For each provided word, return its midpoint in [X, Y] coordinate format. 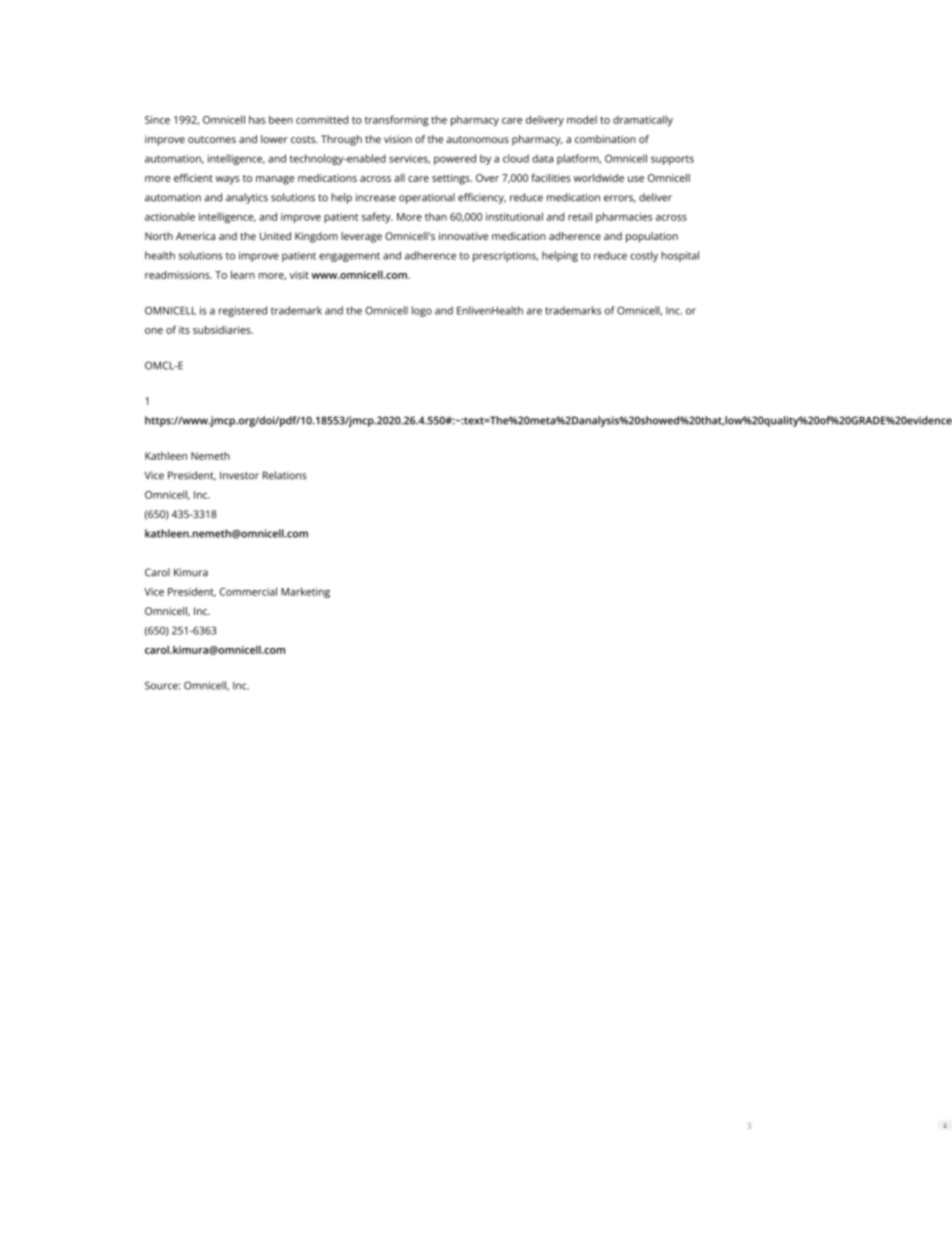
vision [398, 139]
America [195, 236]
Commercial [248, 591]
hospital [680, 256]
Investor [239, 475]
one [154, 331]
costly [644, 256]
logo [422, 311]
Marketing [305, 592]
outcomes [212, 139]
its [184, 330]
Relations [285, 475]
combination [605, 139]
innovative [463, 236]
